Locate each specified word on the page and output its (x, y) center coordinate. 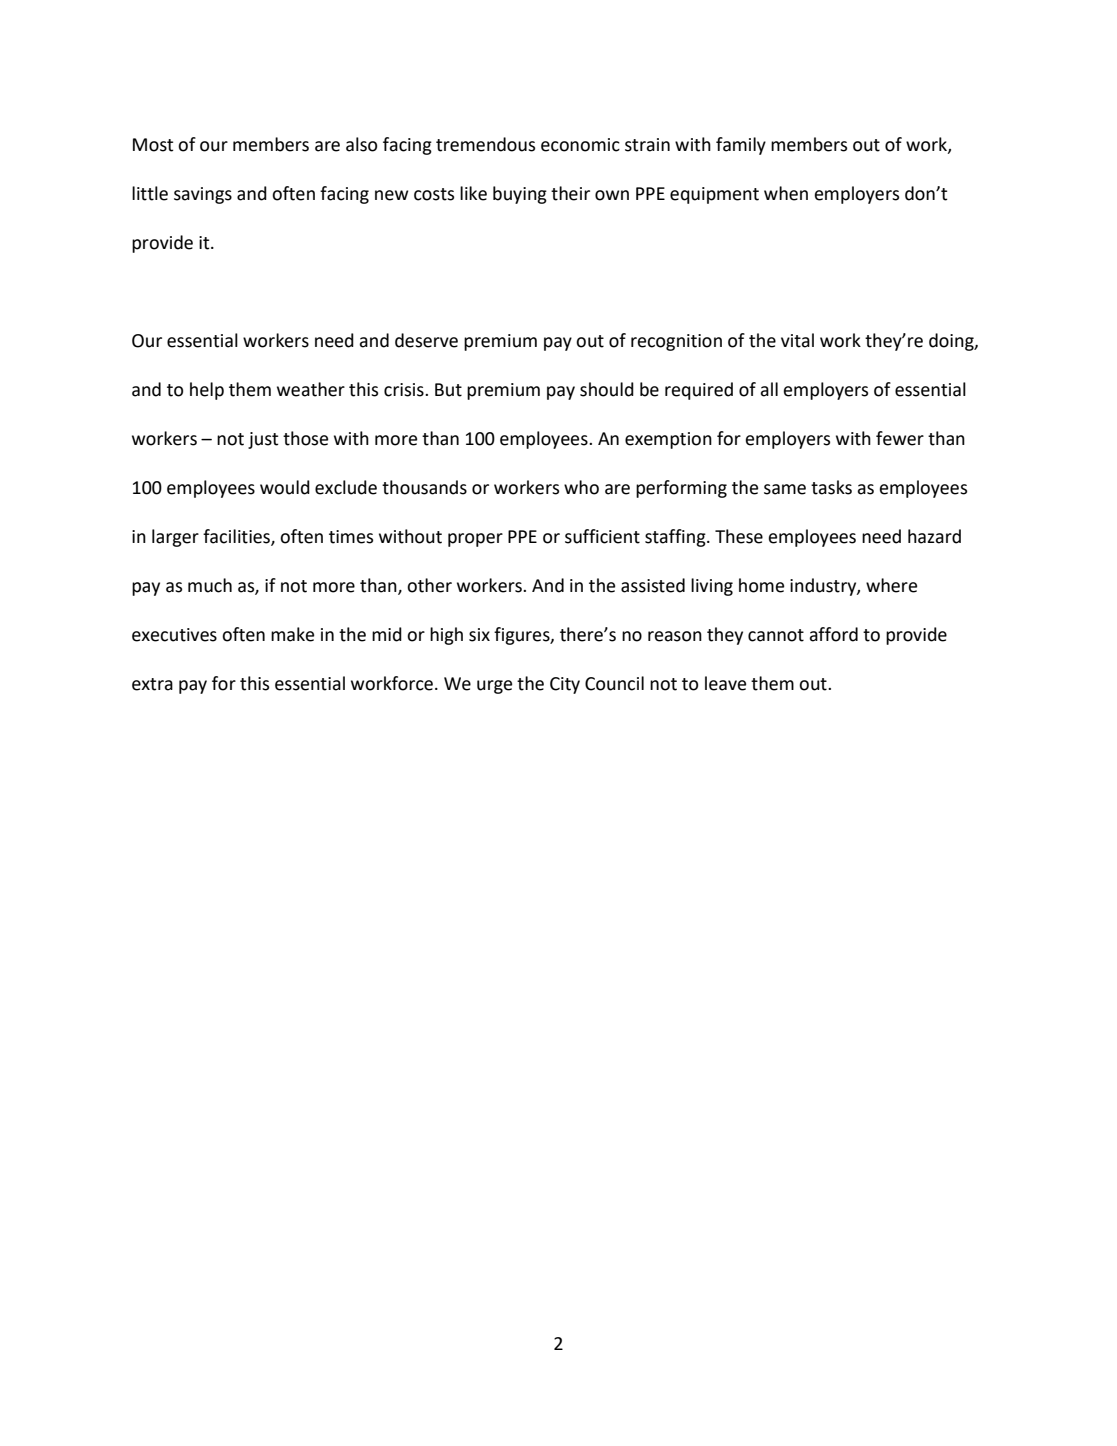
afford (833, 634)
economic (580, 145)
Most (153, 145)
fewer (900, 438)
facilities (237, 537)
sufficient (602, 536)
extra (152, 684)
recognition (676, 342)
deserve (426, 340)
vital (797, 340)
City (565, 685)
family (741, 146)
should (607, 389)
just (263, 440)
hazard (934, 536)
